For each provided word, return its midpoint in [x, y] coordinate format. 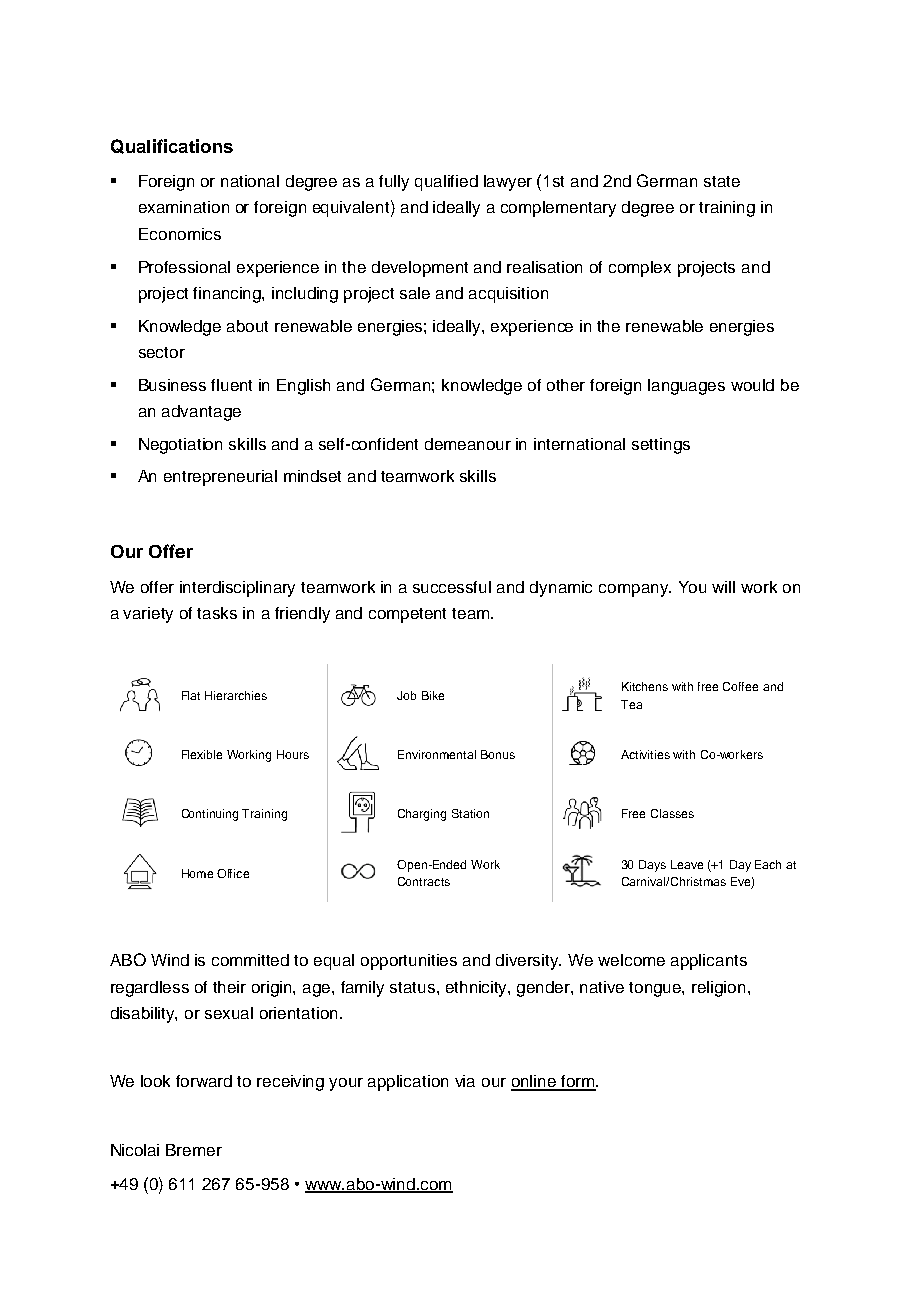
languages [686, 387]
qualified [446, 183]
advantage [201, 413]
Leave [687, 864]
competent [407, 615]
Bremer [194, 1150]
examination [184, 207]
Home [197, 873]
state [722, 181]
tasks [217, 613]
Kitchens [645, 686]
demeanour [468, 444]
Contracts [424, 881]
